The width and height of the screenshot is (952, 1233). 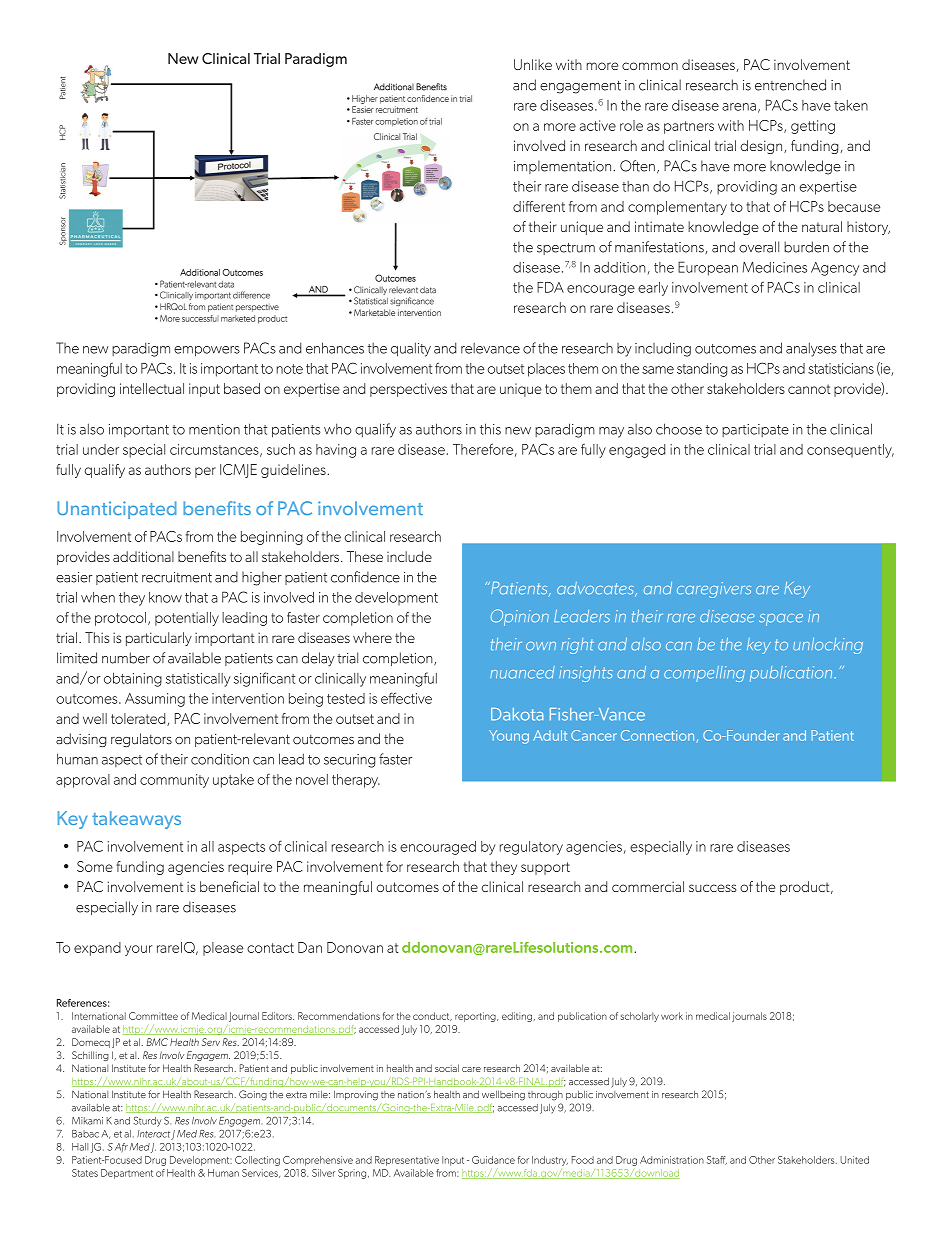 What do you see at coordinates (717, 1160) in the screenshot?
I see `Staff` at bounding box center [717, 1160].
